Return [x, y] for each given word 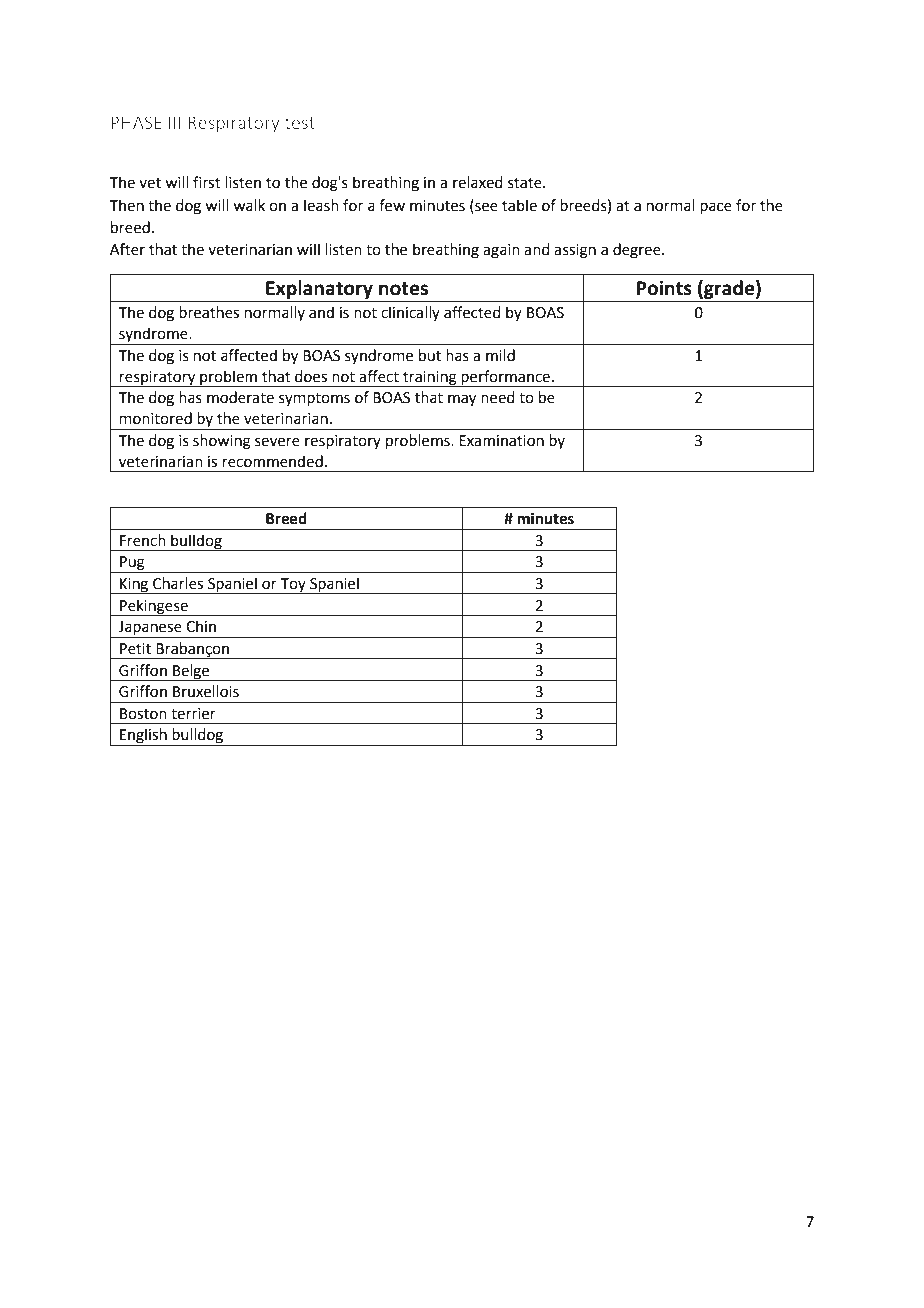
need [498, 397]
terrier [193, 714]
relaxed [478, 182]
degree [638, 251]
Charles [178, 583]
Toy [293, 586]
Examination [501, 441]
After [127, 249]
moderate [240, 397]
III [175, 122]
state [526, 183]
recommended [273, 461]
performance [505, 378]
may [462, 400]
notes [403, 289]
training [430, 379]
